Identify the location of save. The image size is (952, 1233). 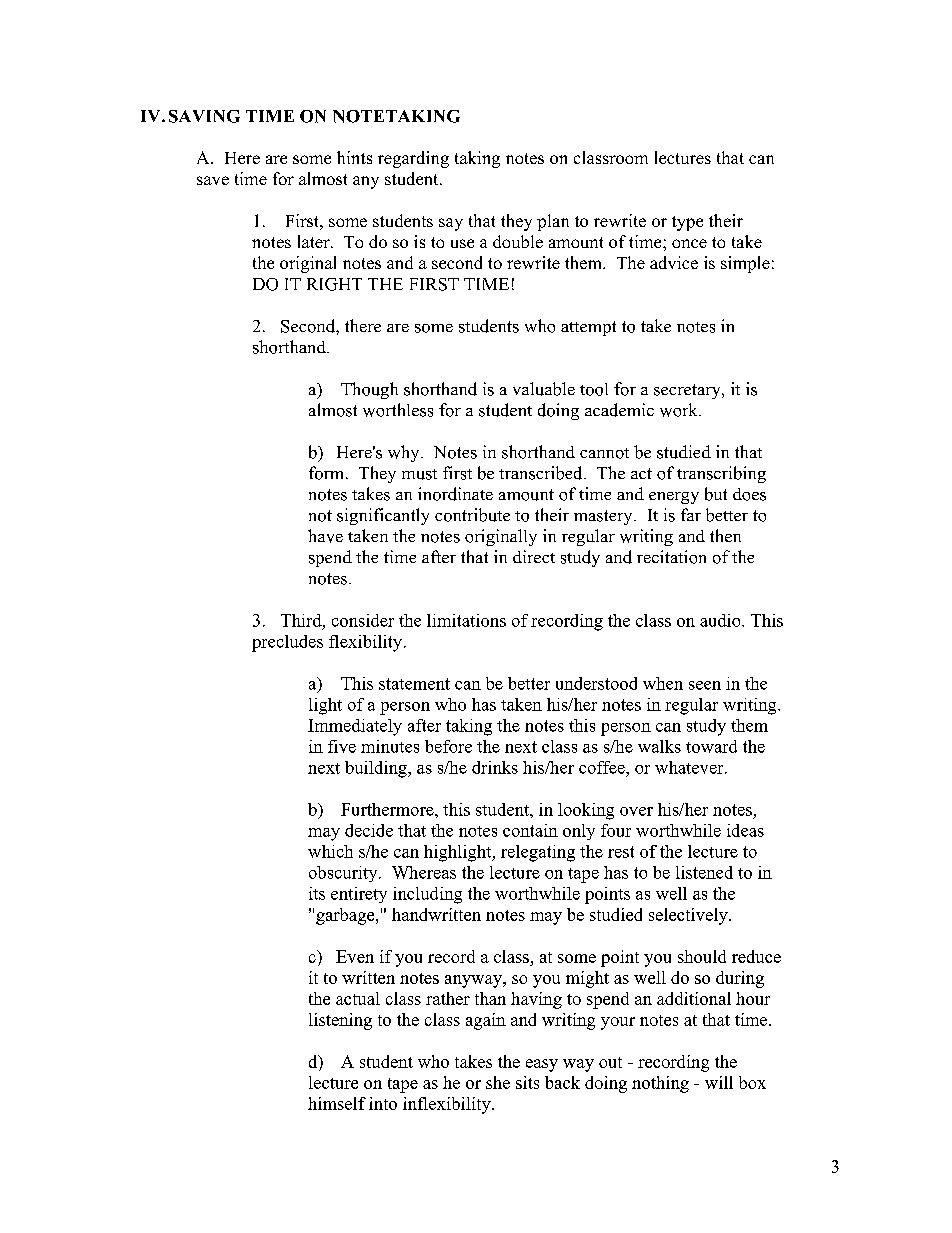
(213, 180).
